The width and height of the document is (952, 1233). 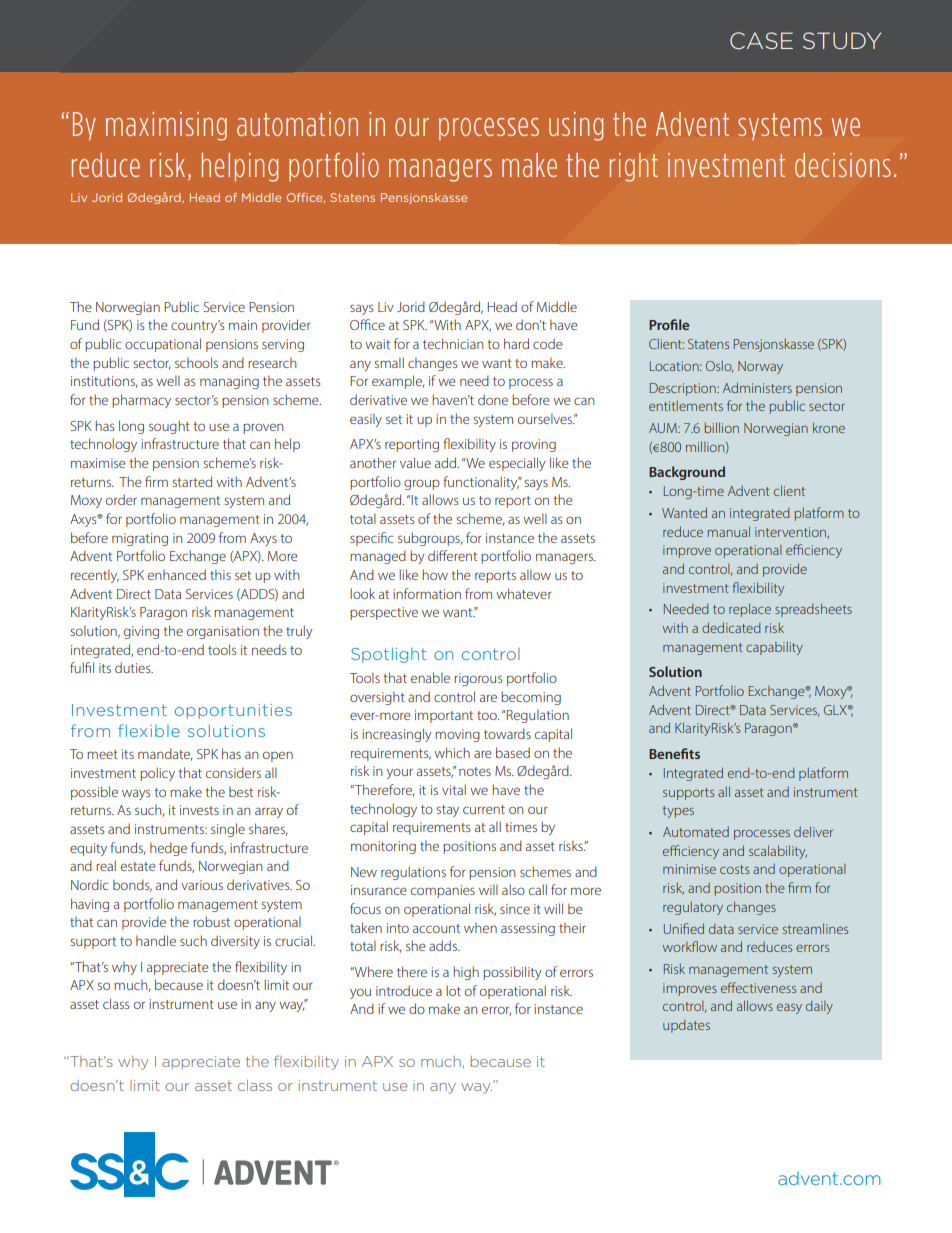 What do you see at coordinates (576, 126) in the document?
I see `using` at bounding box center [576, 126].
